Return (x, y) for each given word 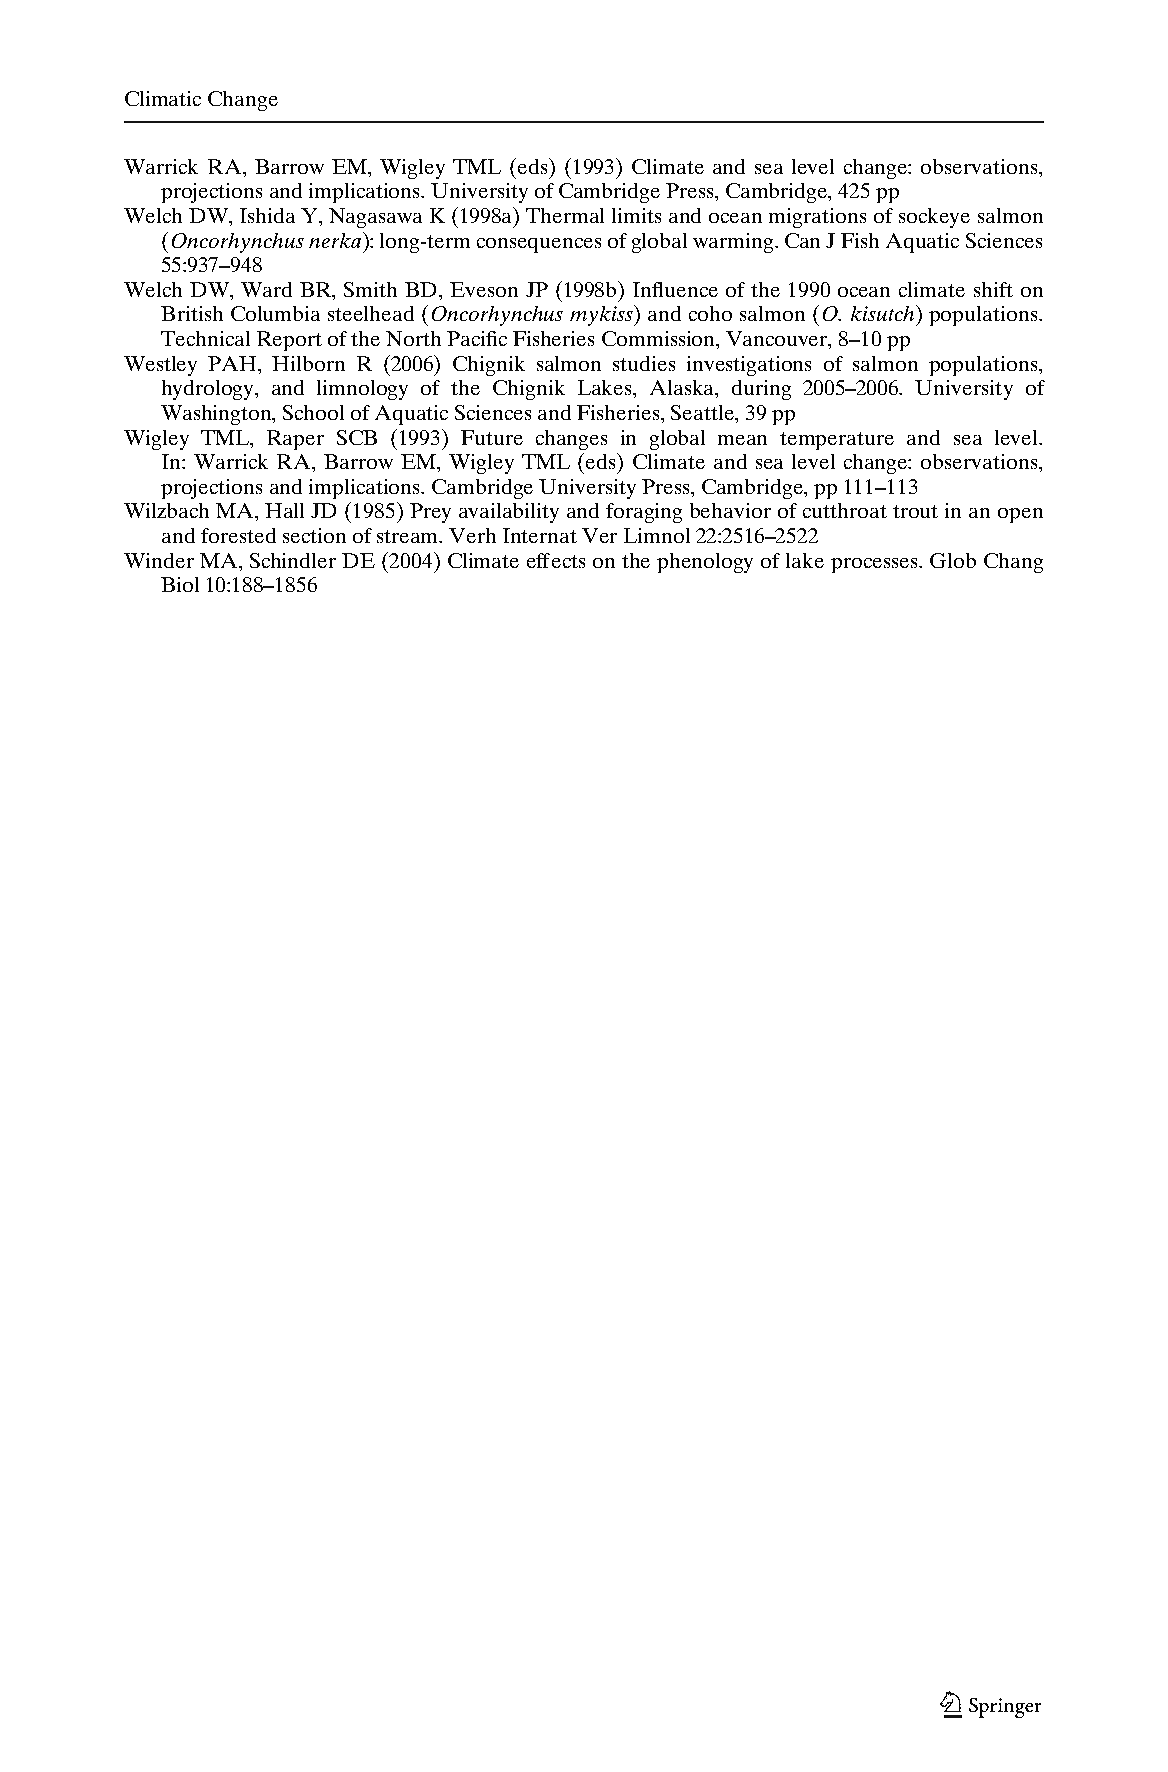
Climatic (163, 98)
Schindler (293, 560)
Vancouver (778, 340)
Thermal (565, 215)
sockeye (934, 218)
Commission (660, 340)
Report (289, 341)
